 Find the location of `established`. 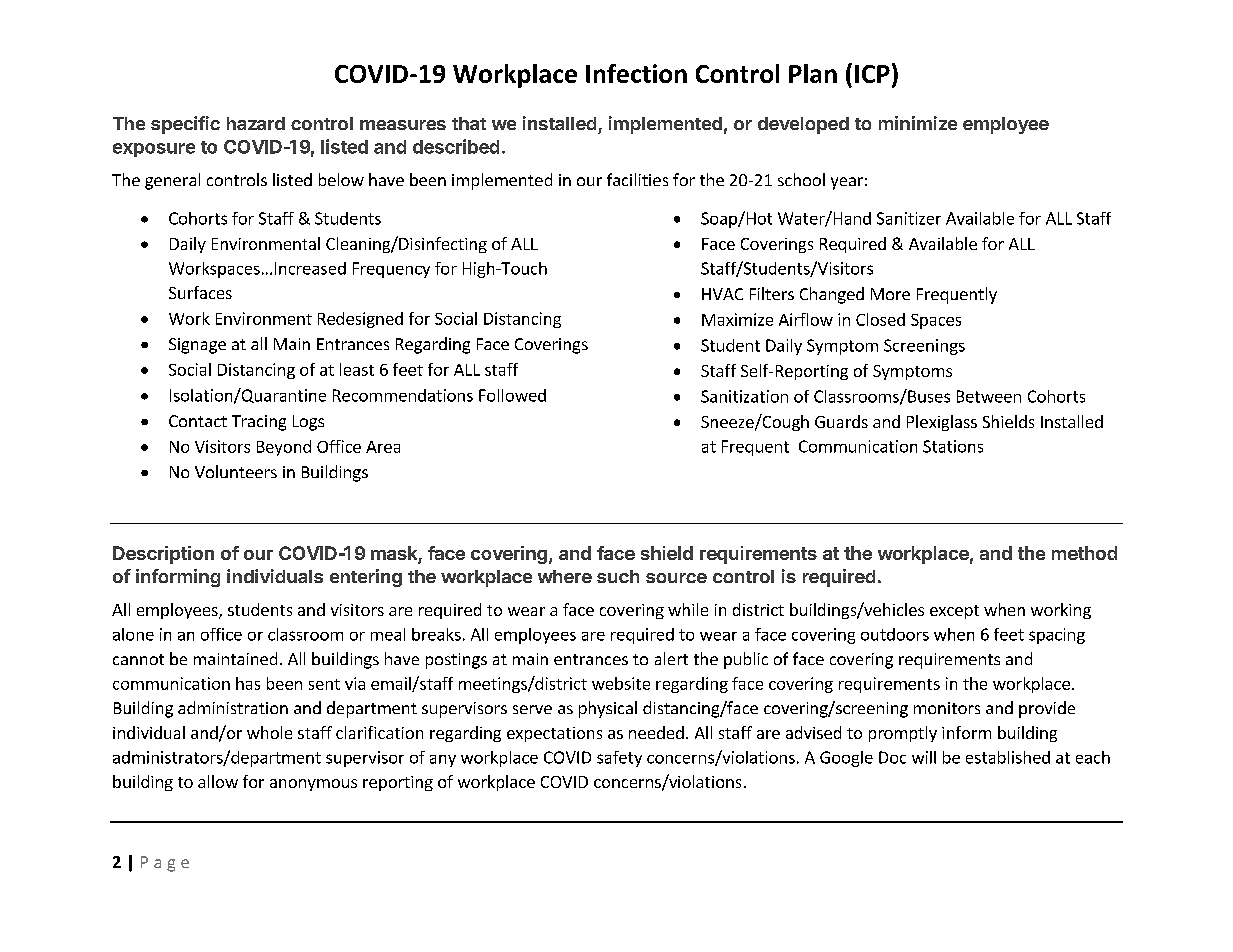

established is located at coordinates (1008, 757).
